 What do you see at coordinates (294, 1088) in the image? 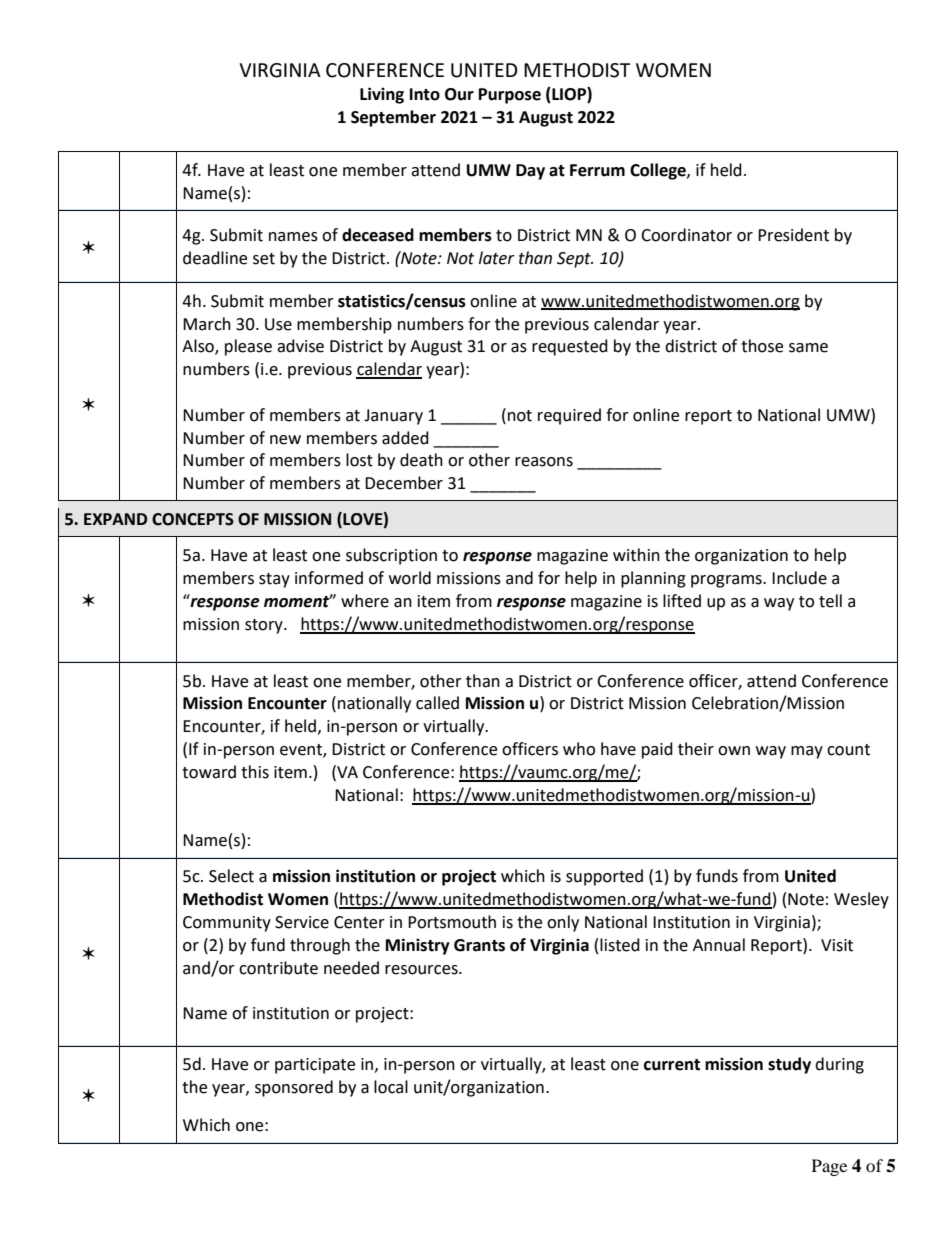
I see `sponsored` at bounding box center [294, 1088].
